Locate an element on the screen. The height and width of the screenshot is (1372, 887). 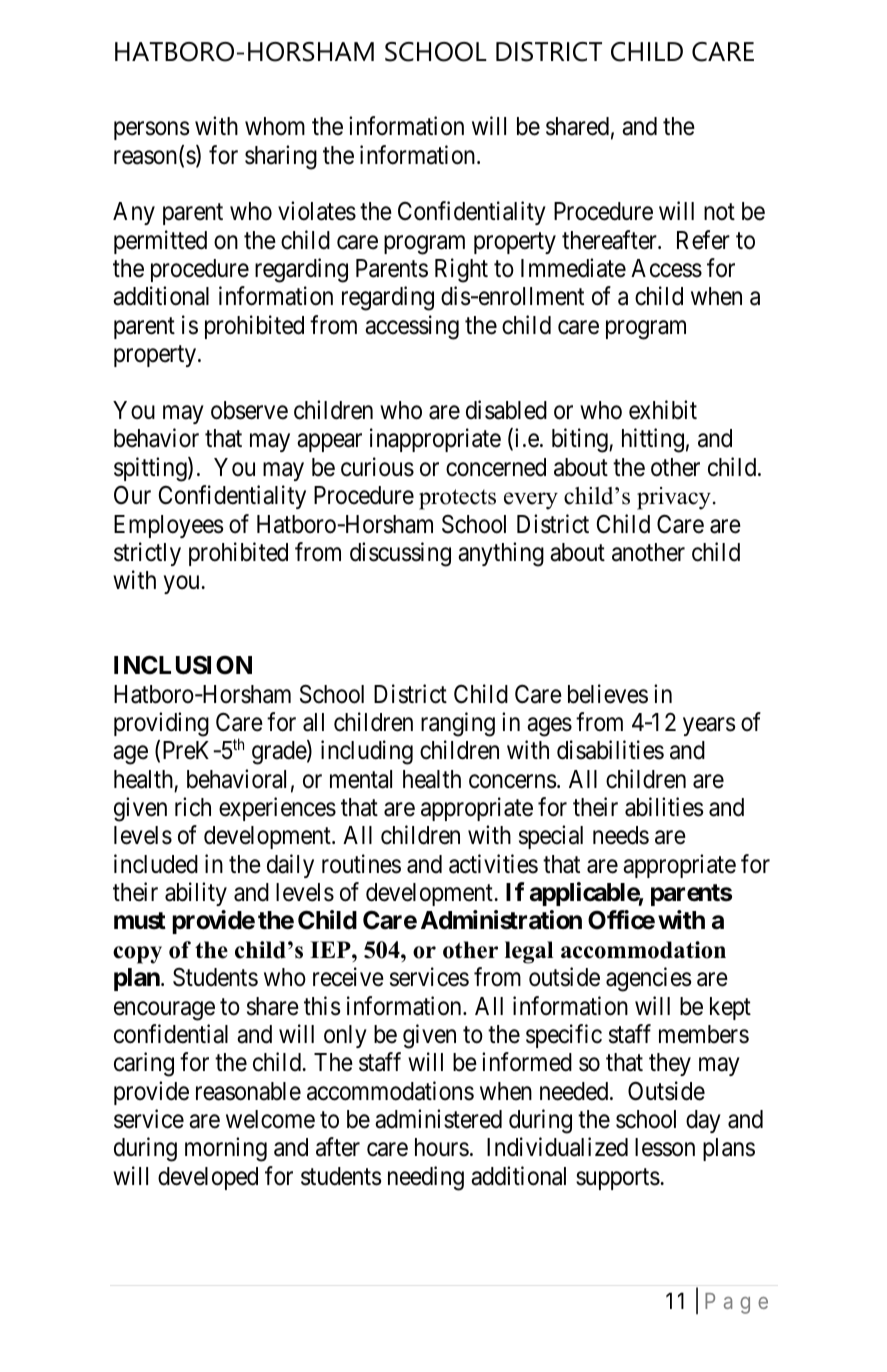
believes is located at coordinates (608, 694).
